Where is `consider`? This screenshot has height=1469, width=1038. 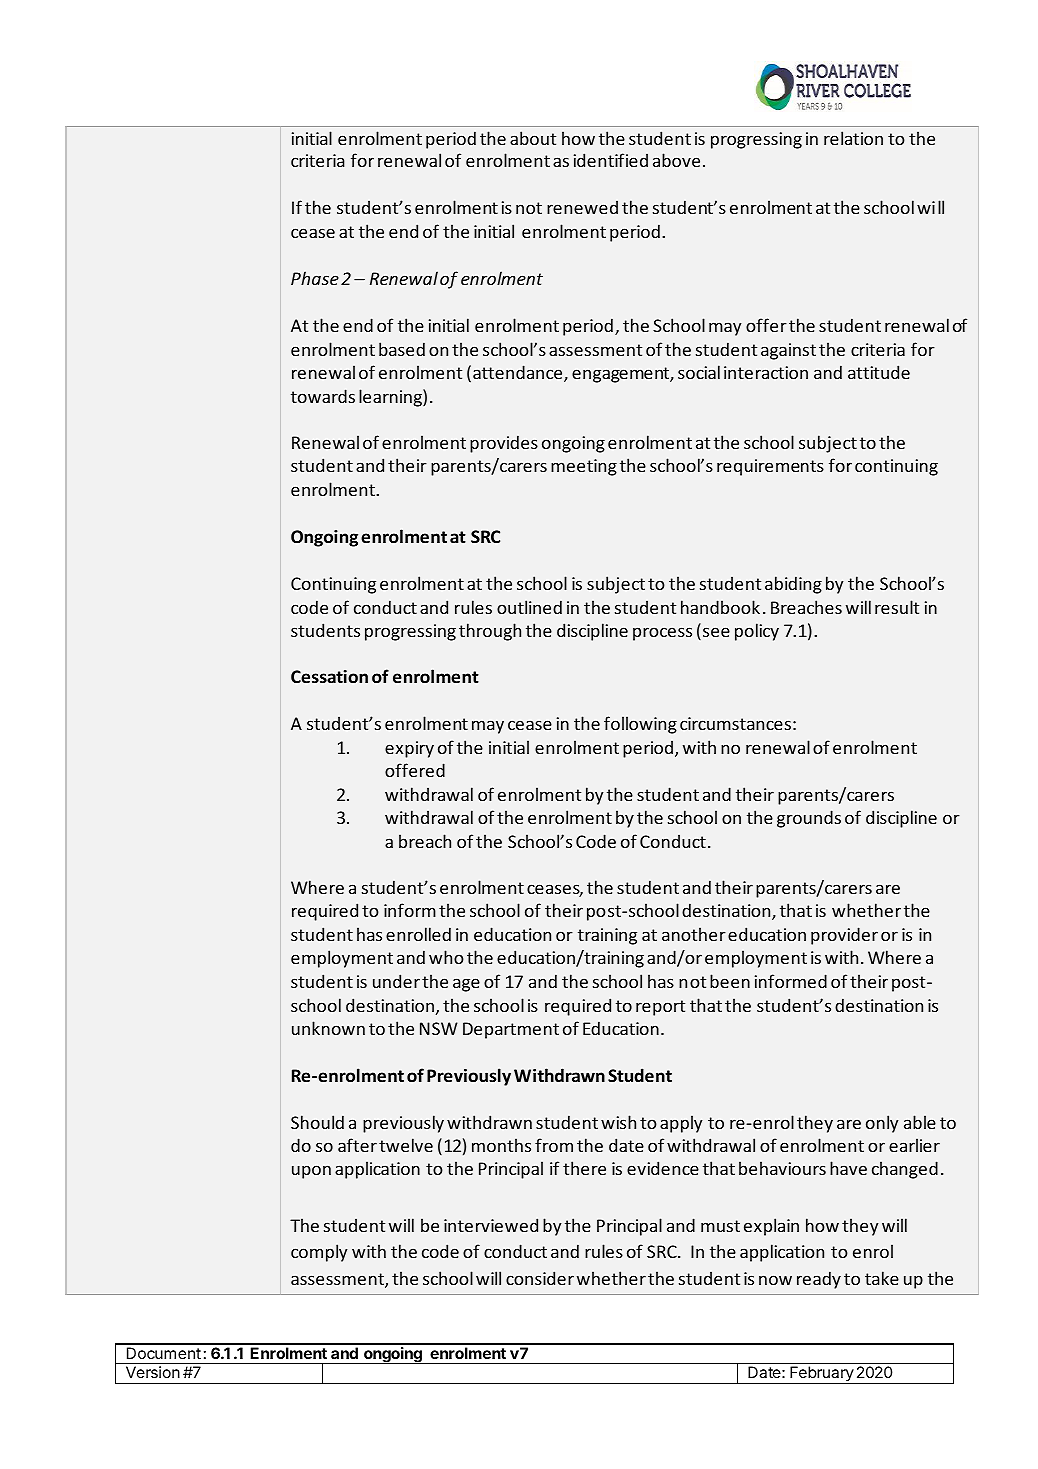
consider is located at coordinates (540, 1278).
